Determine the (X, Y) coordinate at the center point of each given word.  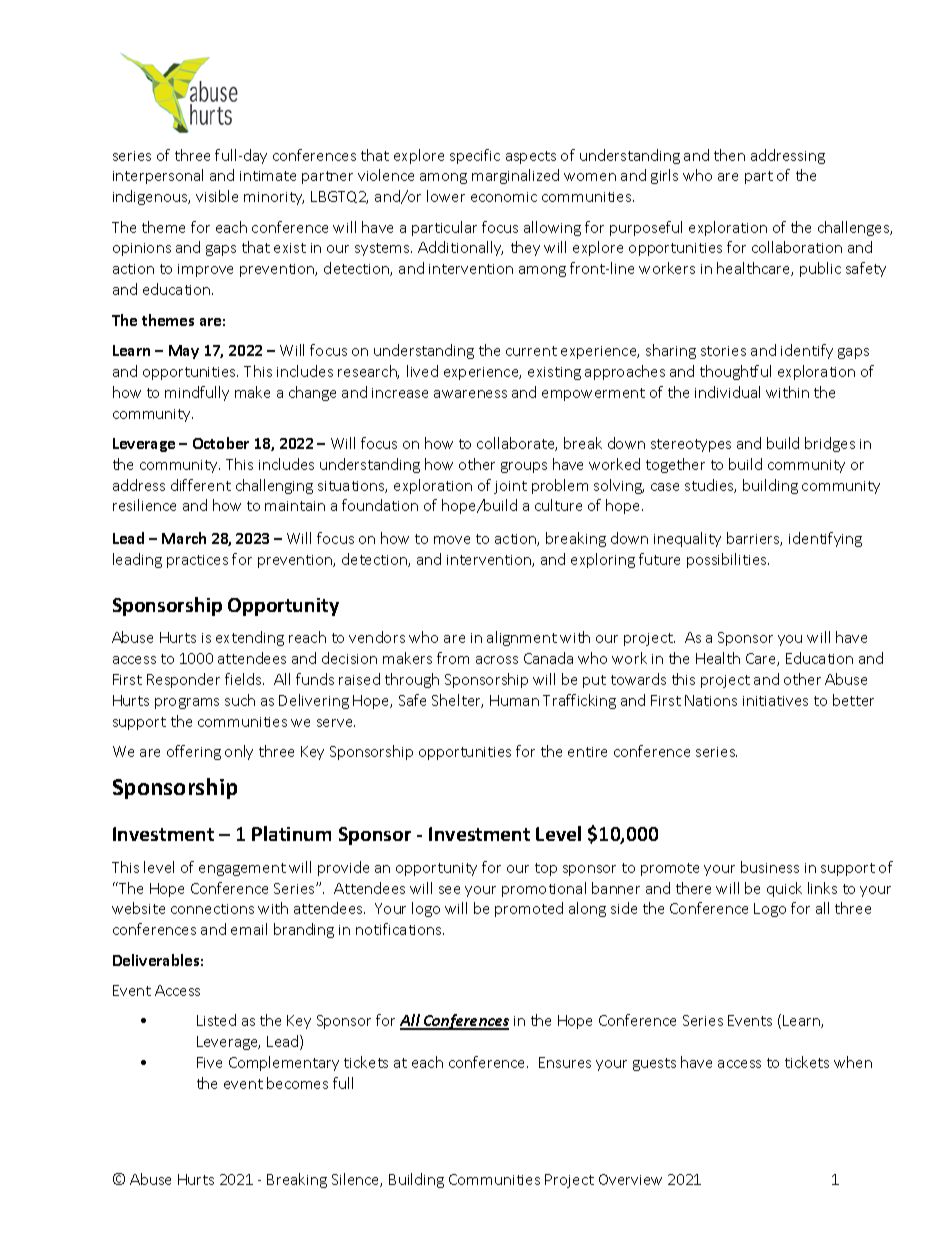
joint (510, 487)
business (770, 867)
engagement (242, 869)
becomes (297, 1083)
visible (217, 196)
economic (504, 197)
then (729, 155)
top (546, 869)
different (201, 485)
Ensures (565, 1062)
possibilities (728, 560)
